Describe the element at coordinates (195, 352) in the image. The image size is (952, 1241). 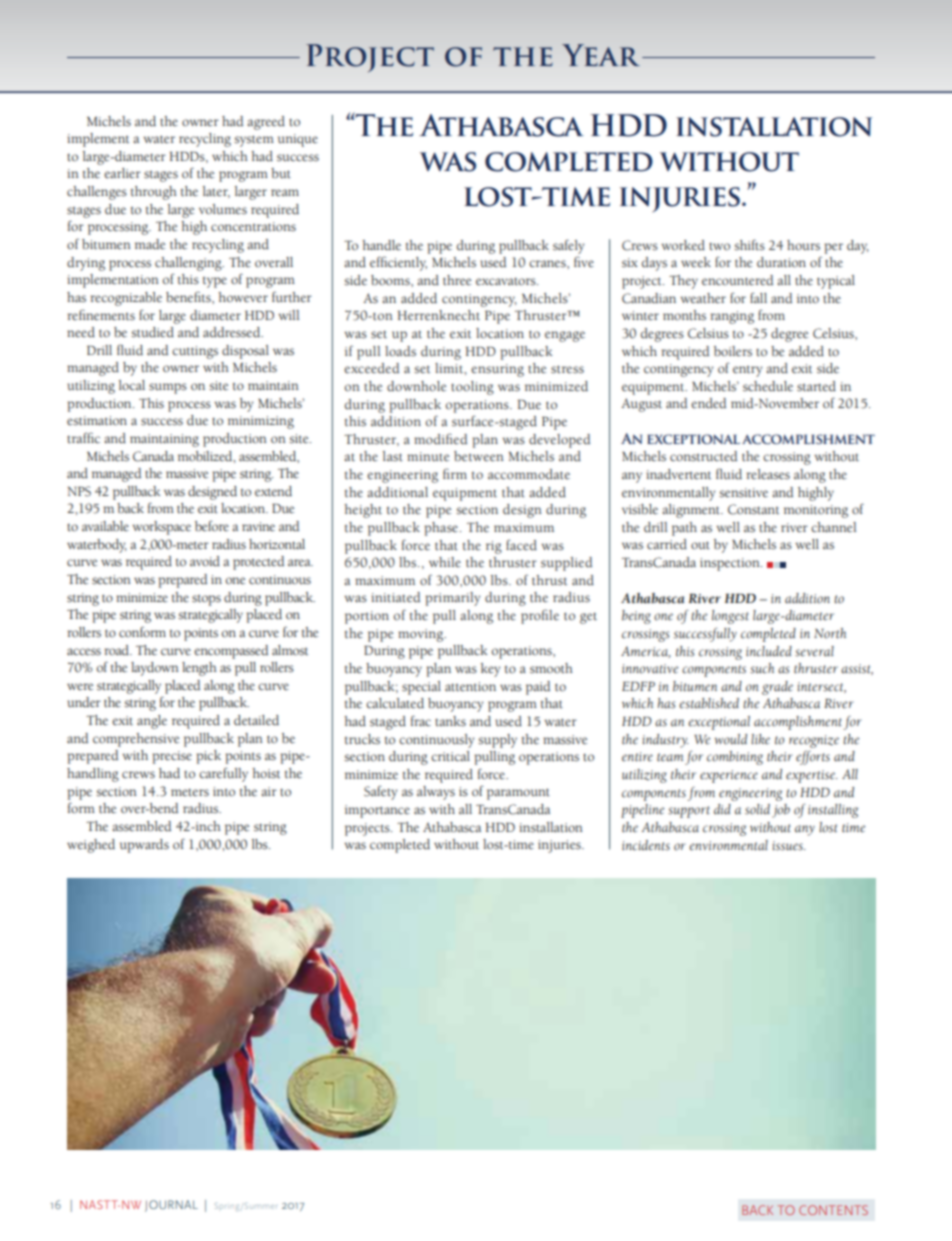
I see `cuttings` at that location.
